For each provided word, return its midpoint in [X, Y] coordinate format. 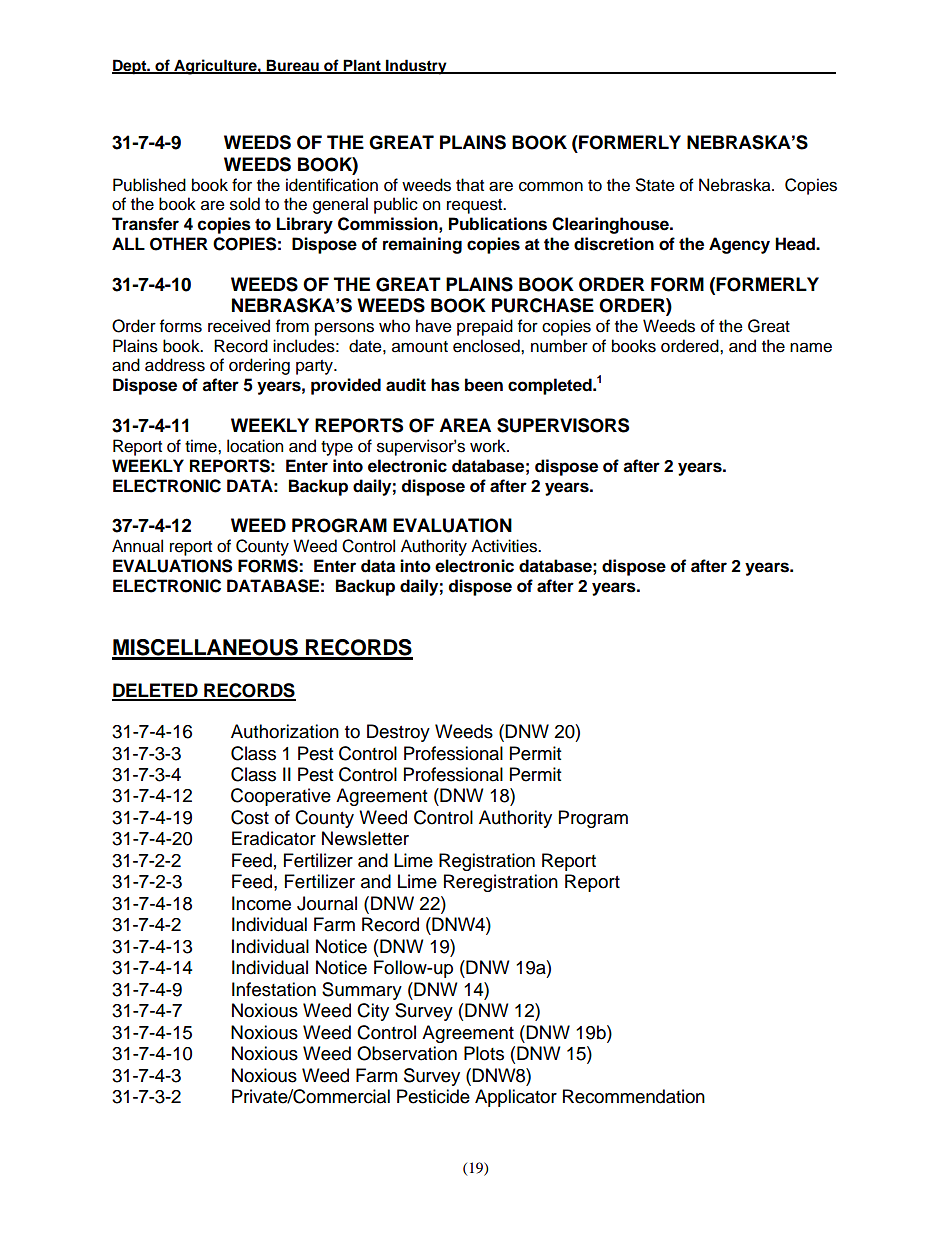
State [655, 185]
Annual [137, 546]
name [811, 348]
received [239, 326]
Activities [505, 546]
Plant [362, 66]
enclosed [487, 346]
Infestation [274, 989]
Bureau [293, 66]
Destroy [398, 733]
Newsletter [365, 838]
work [489, 446]
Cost [250, 817]
